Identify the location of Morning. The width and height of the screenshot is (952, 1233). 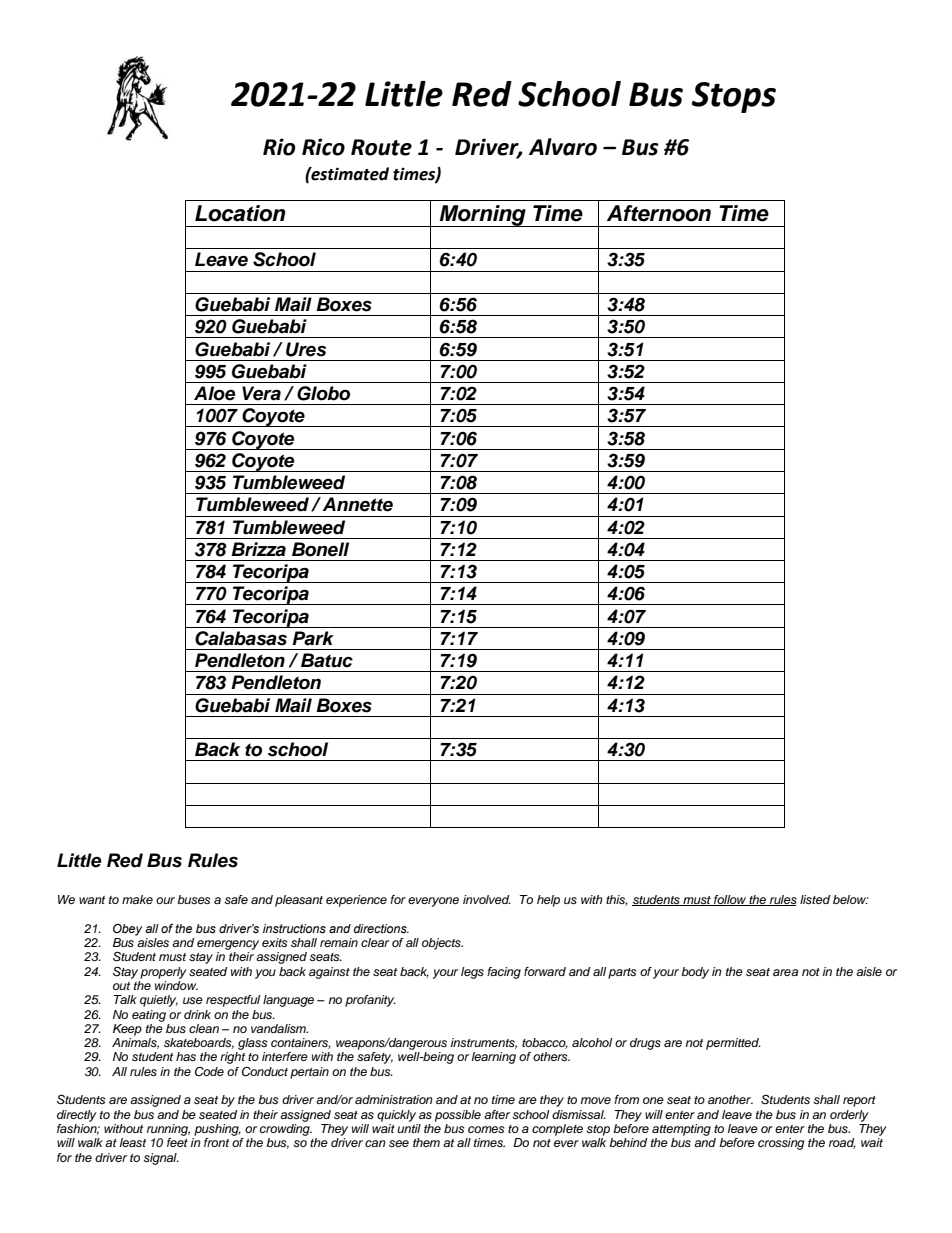
(483, 216).
